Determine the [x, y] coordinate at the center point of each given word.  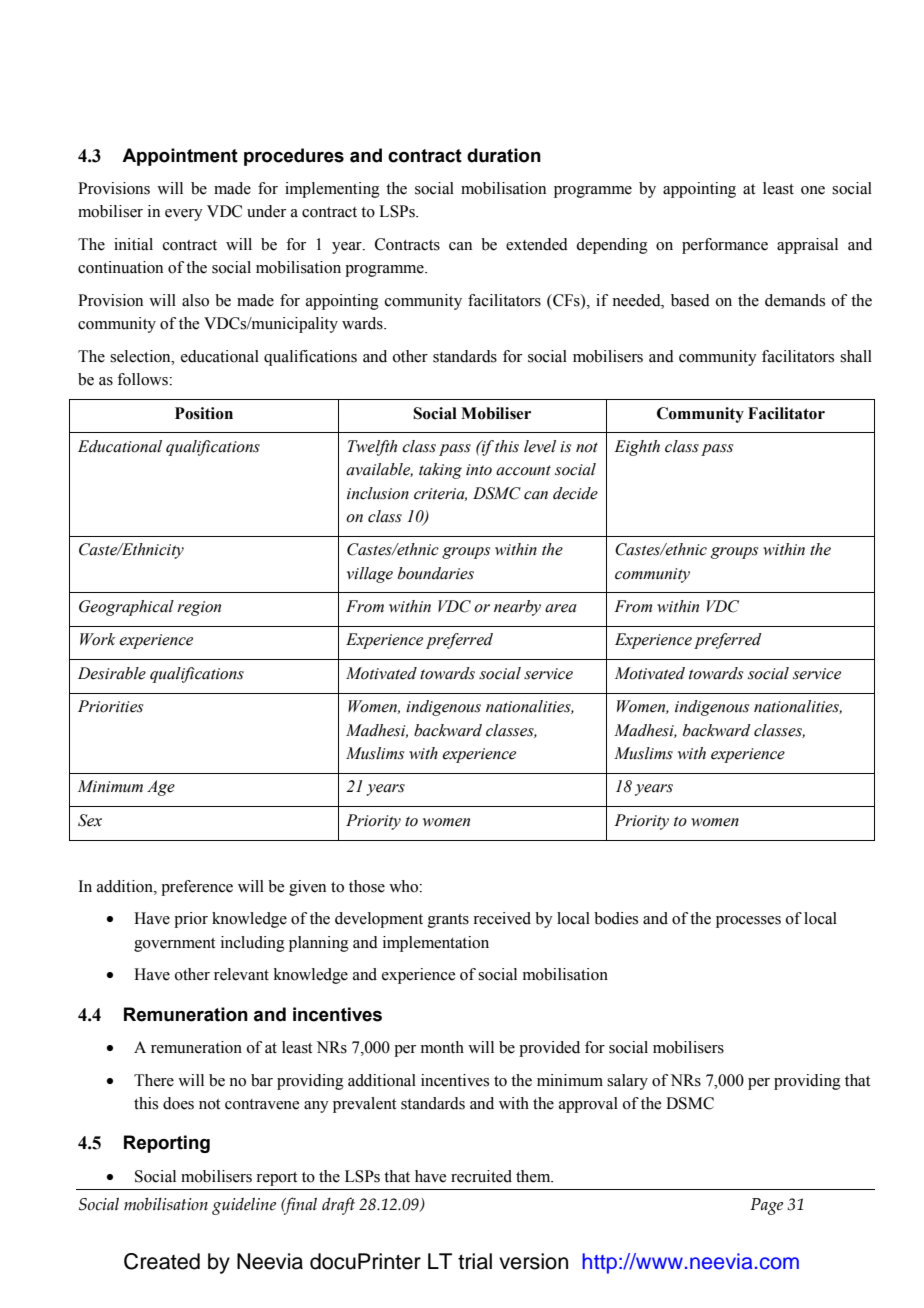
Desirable [112, 673]
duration [504, 155]
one [813, 190]
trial [475, 1261]
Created [162, 1261]
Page [766, 1206]
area [561, 608]
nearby [517, 608]
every [184, 215]
